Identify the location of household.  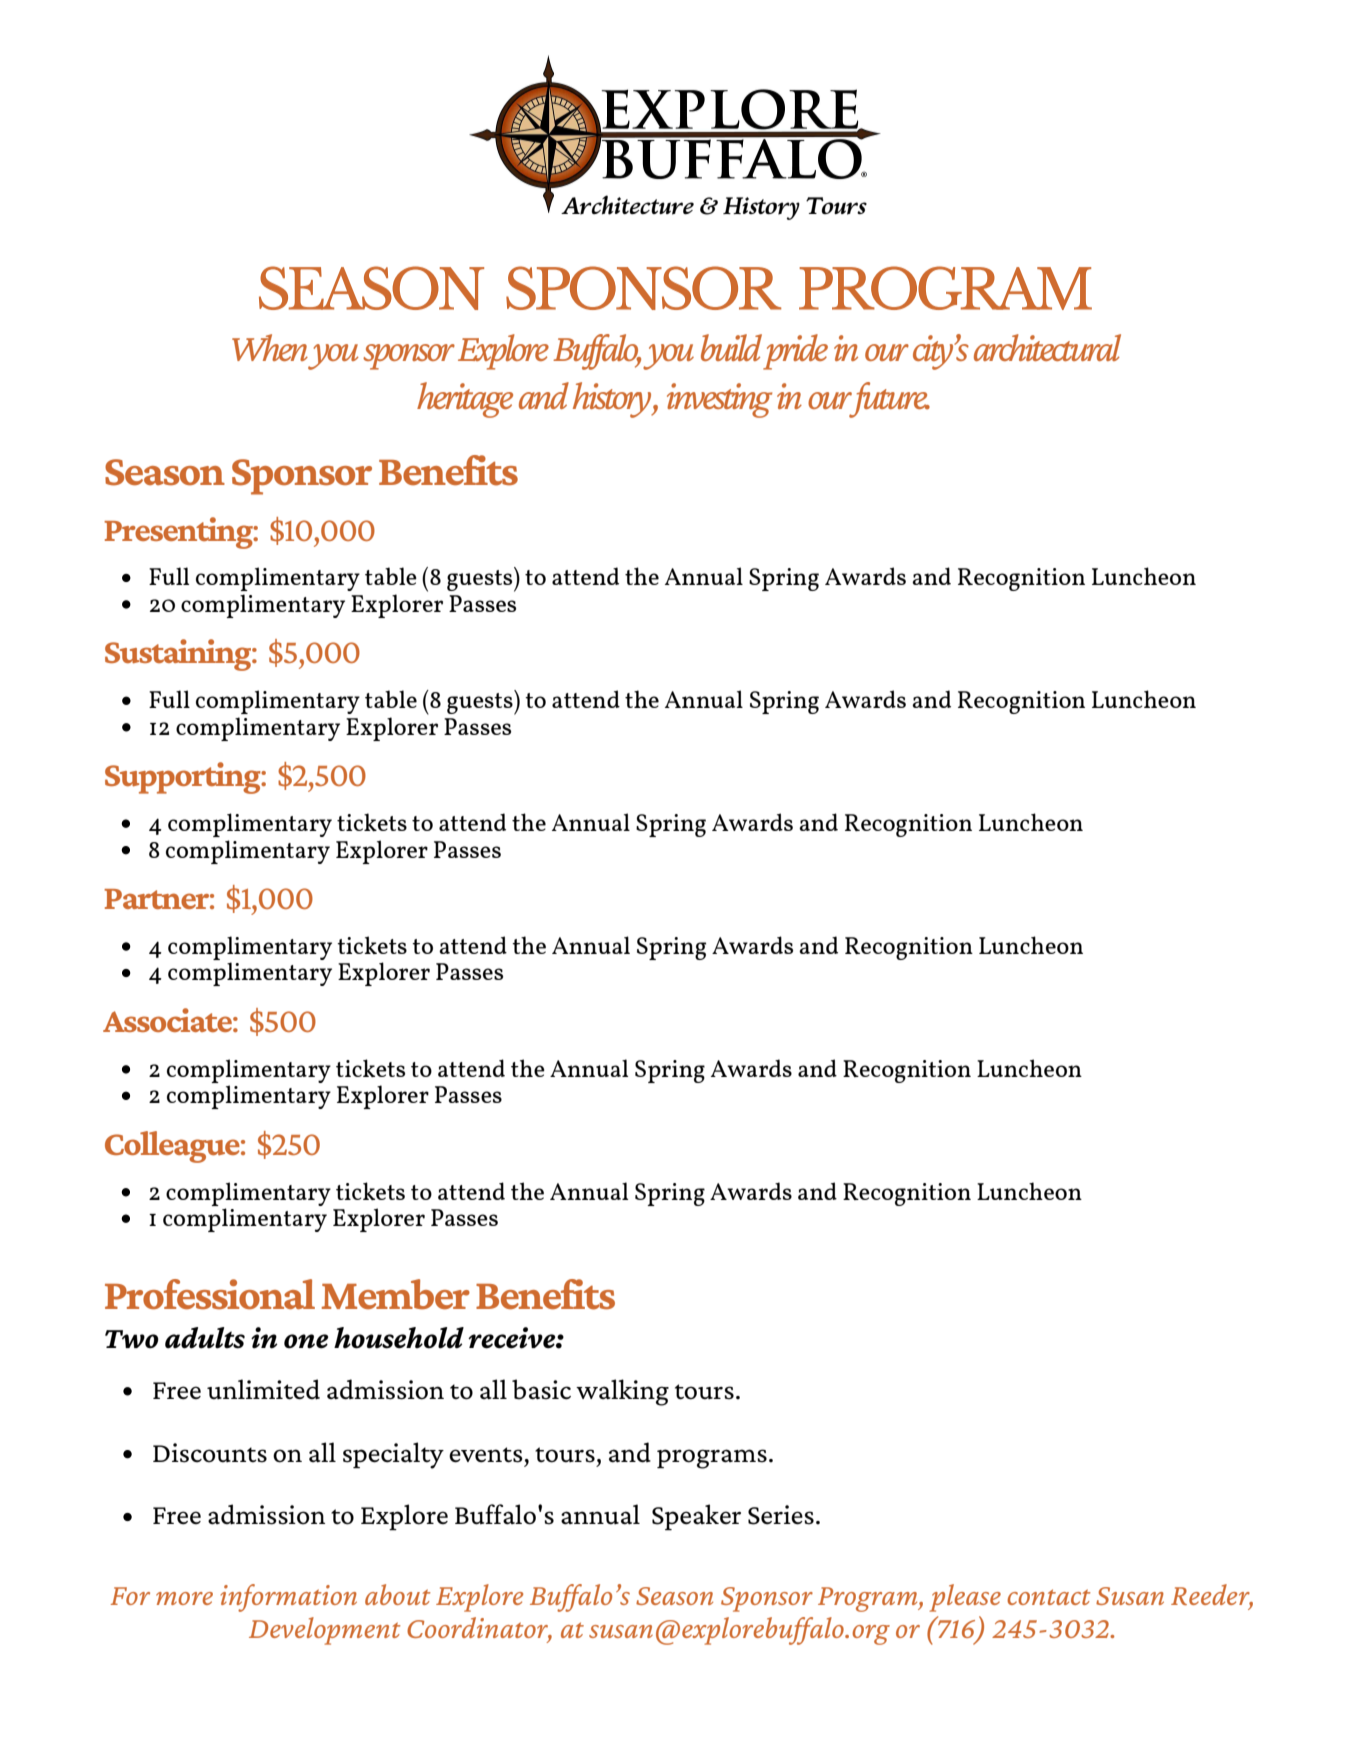
(399, 1338).
